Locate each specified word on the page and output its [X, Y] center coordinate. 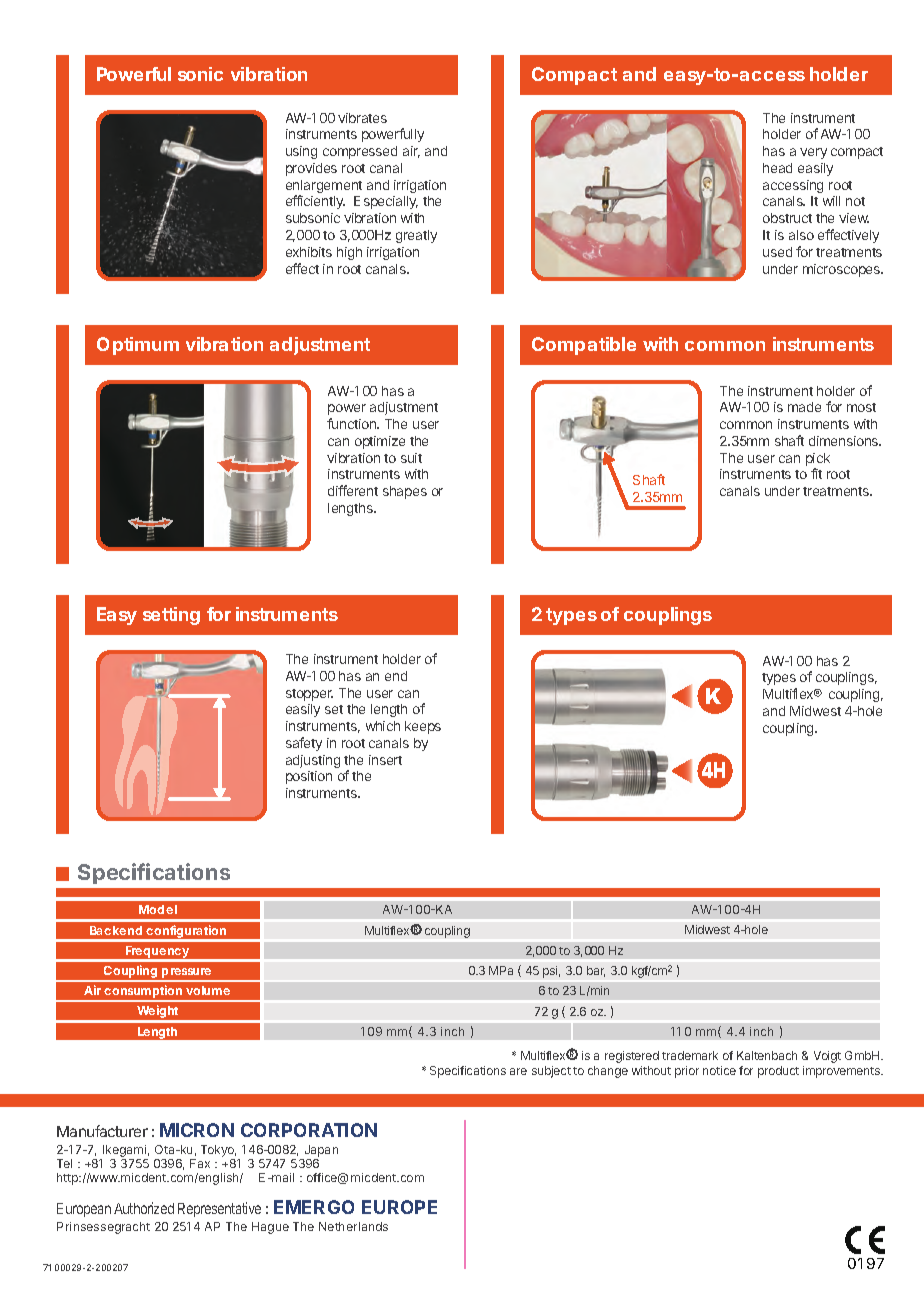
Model [158, 909]
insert [385, 760]
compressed [360, 152]
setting [171, 616]
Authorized [144, 1208]
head [777, 168]
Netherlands [353, 1226]
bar [596, 971]
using [301, 152]
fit [816, 473]
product [778, 1072]
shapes [405, 492]
